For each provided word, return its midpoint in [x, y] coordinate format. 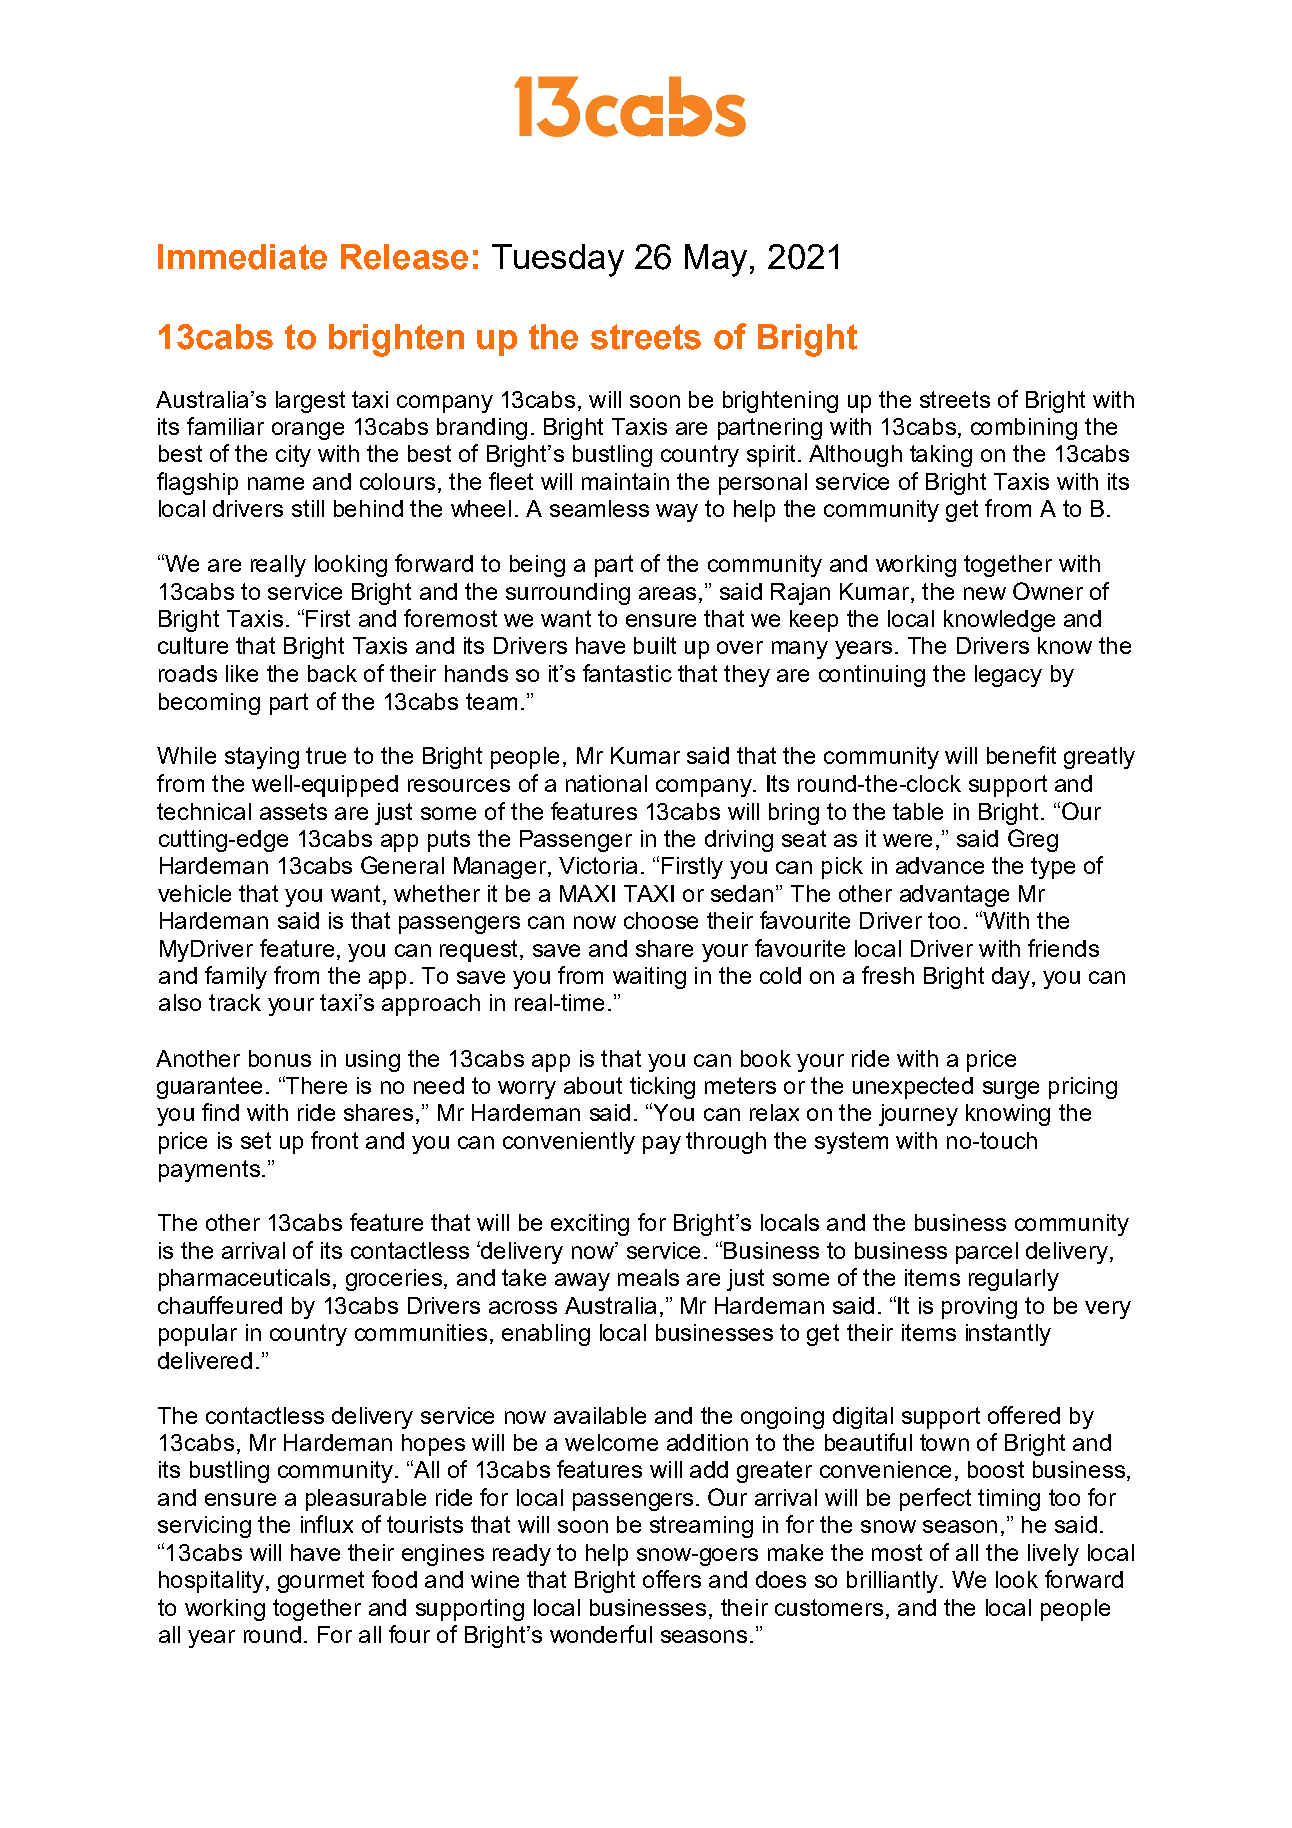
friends [1063, 948]
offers [672, 1579]
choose [661, 920]
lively [1053, 1555]
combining [1024, 429]
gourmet [321, 1582]
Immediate [242, 257]
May [716, 260]
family [236, 977]
